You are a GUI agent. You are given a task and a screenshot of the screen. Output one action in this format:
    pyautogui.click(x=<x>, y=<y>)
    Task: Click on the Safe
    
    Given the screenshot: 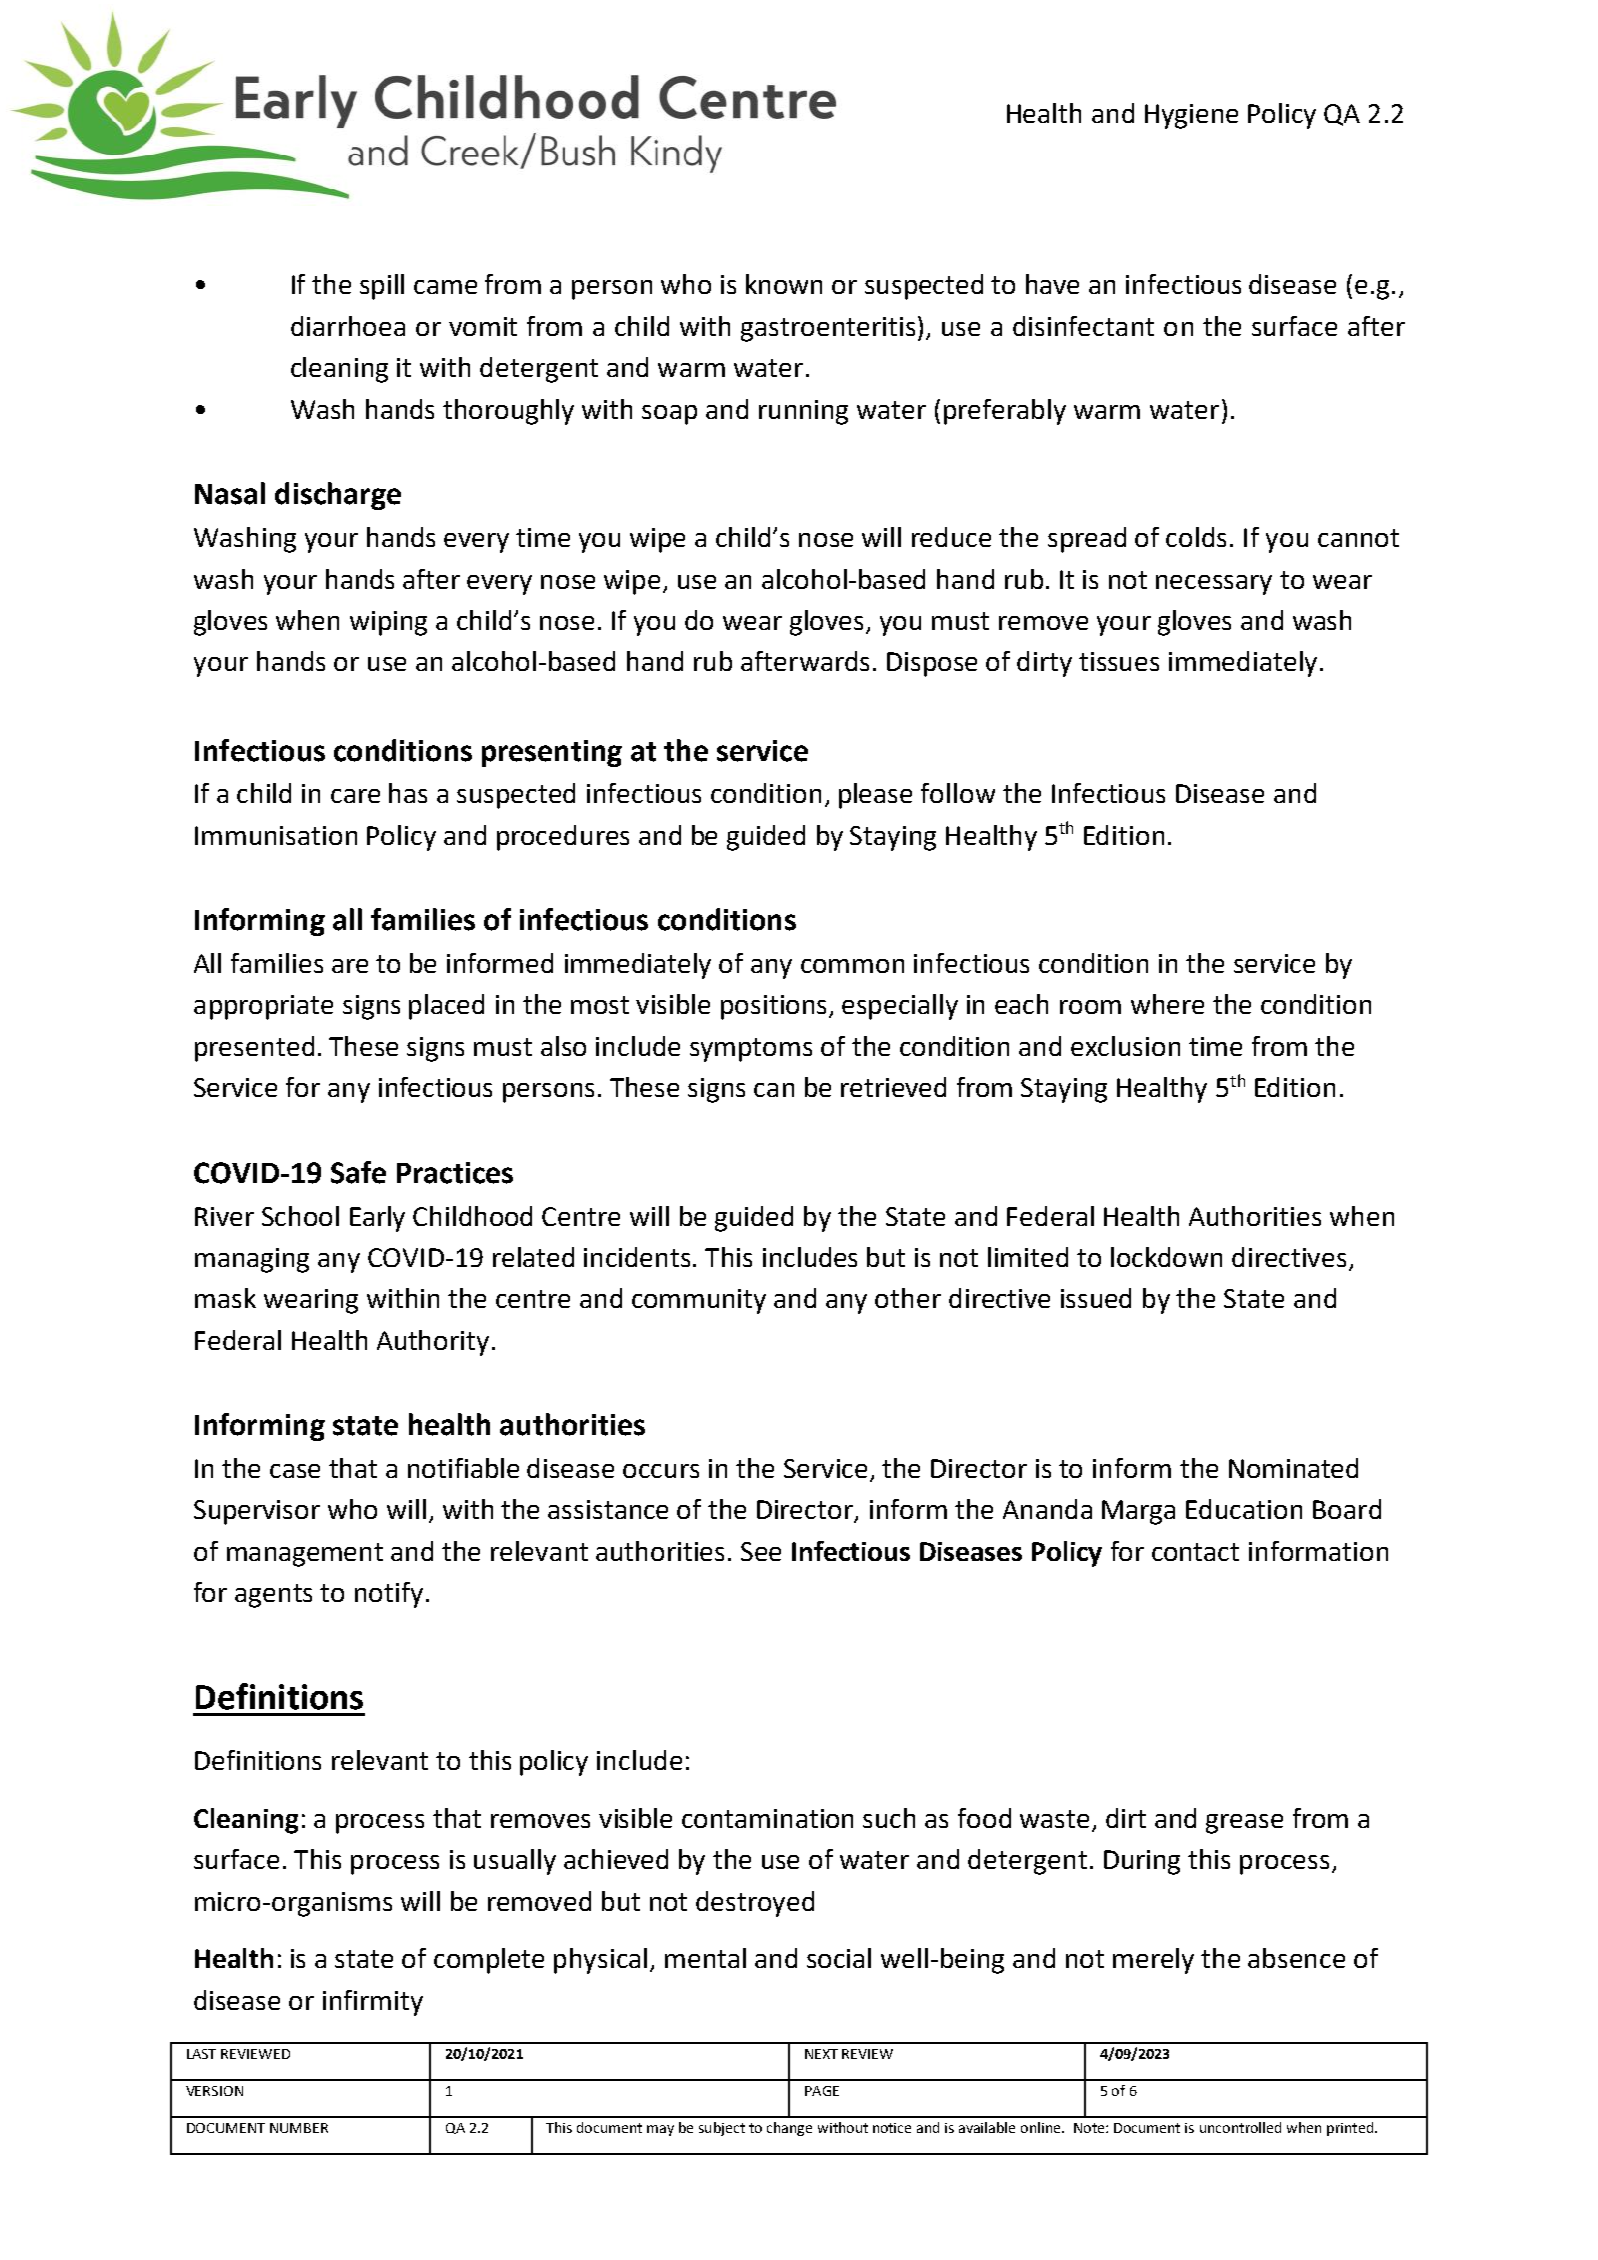 What is the action you would take?
    pyautogui.click(x=358, y=1172)
